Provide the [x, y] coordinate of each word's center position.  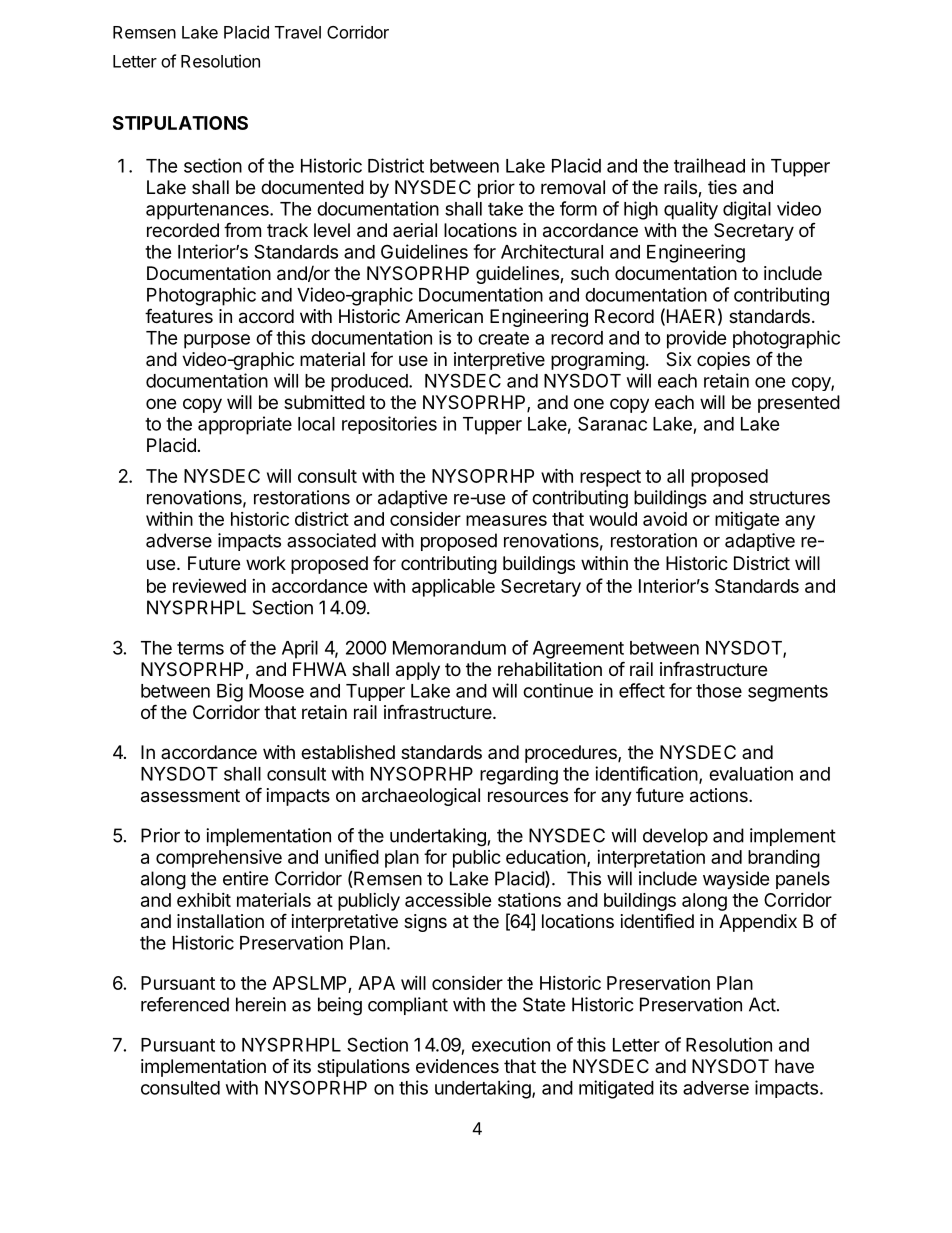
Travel [298, 32]
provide [697, 339]
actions [720, 795]
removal [573, 187]
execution [511, 1044]
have [794, 1066]
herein [261, 1004]
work [266, 563]
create [503, 338]
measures [506, 520]
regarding [519, 775]
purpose [217, 341]
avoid [665, 519]
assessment [190, 796]
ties [722, 187]
